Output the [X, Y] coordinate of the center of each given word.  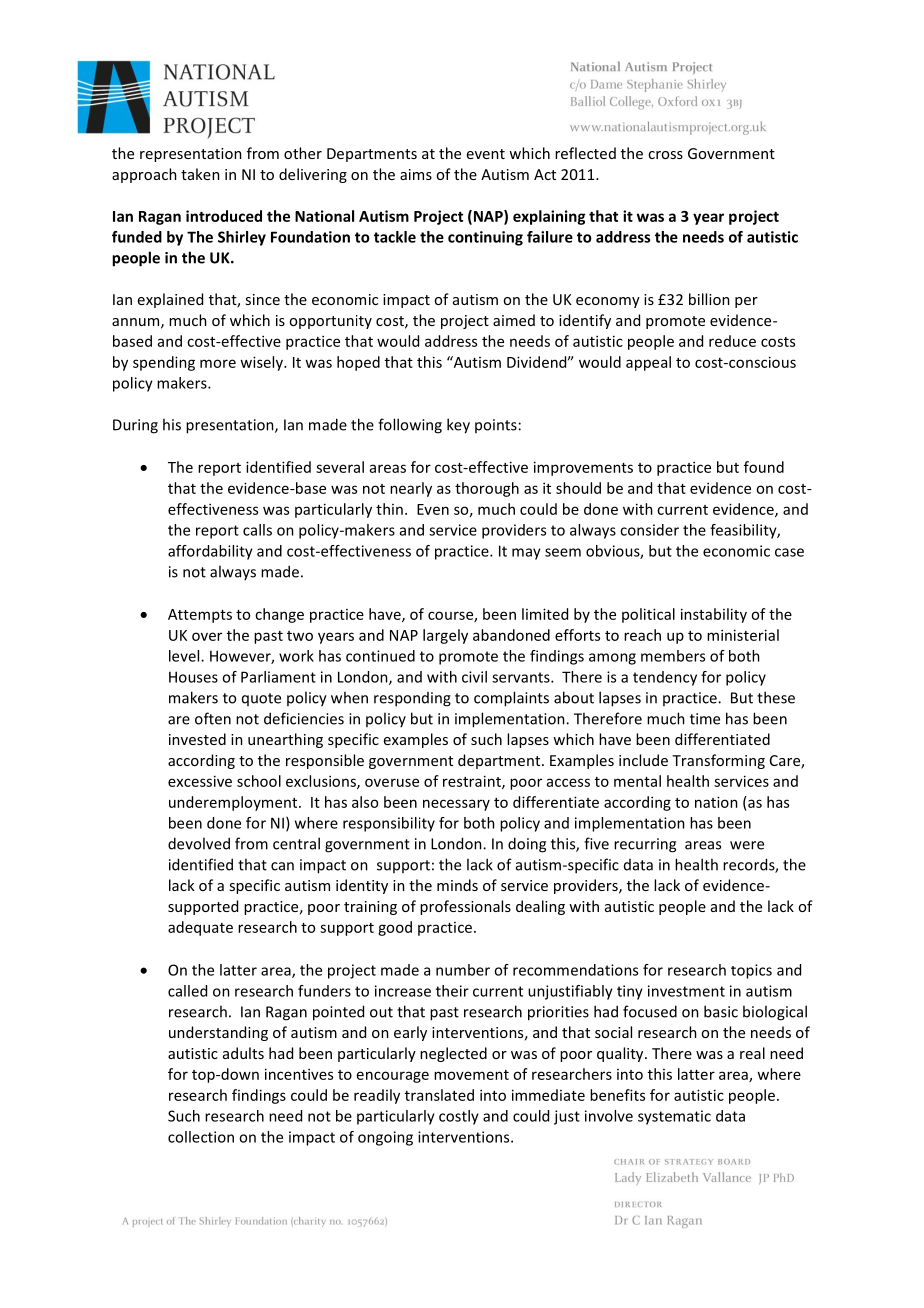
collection [201, 1137]
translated [439, 1095]
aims [416, 174]
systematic [674, 1117]
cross [665, 155]
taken [200, 174]
